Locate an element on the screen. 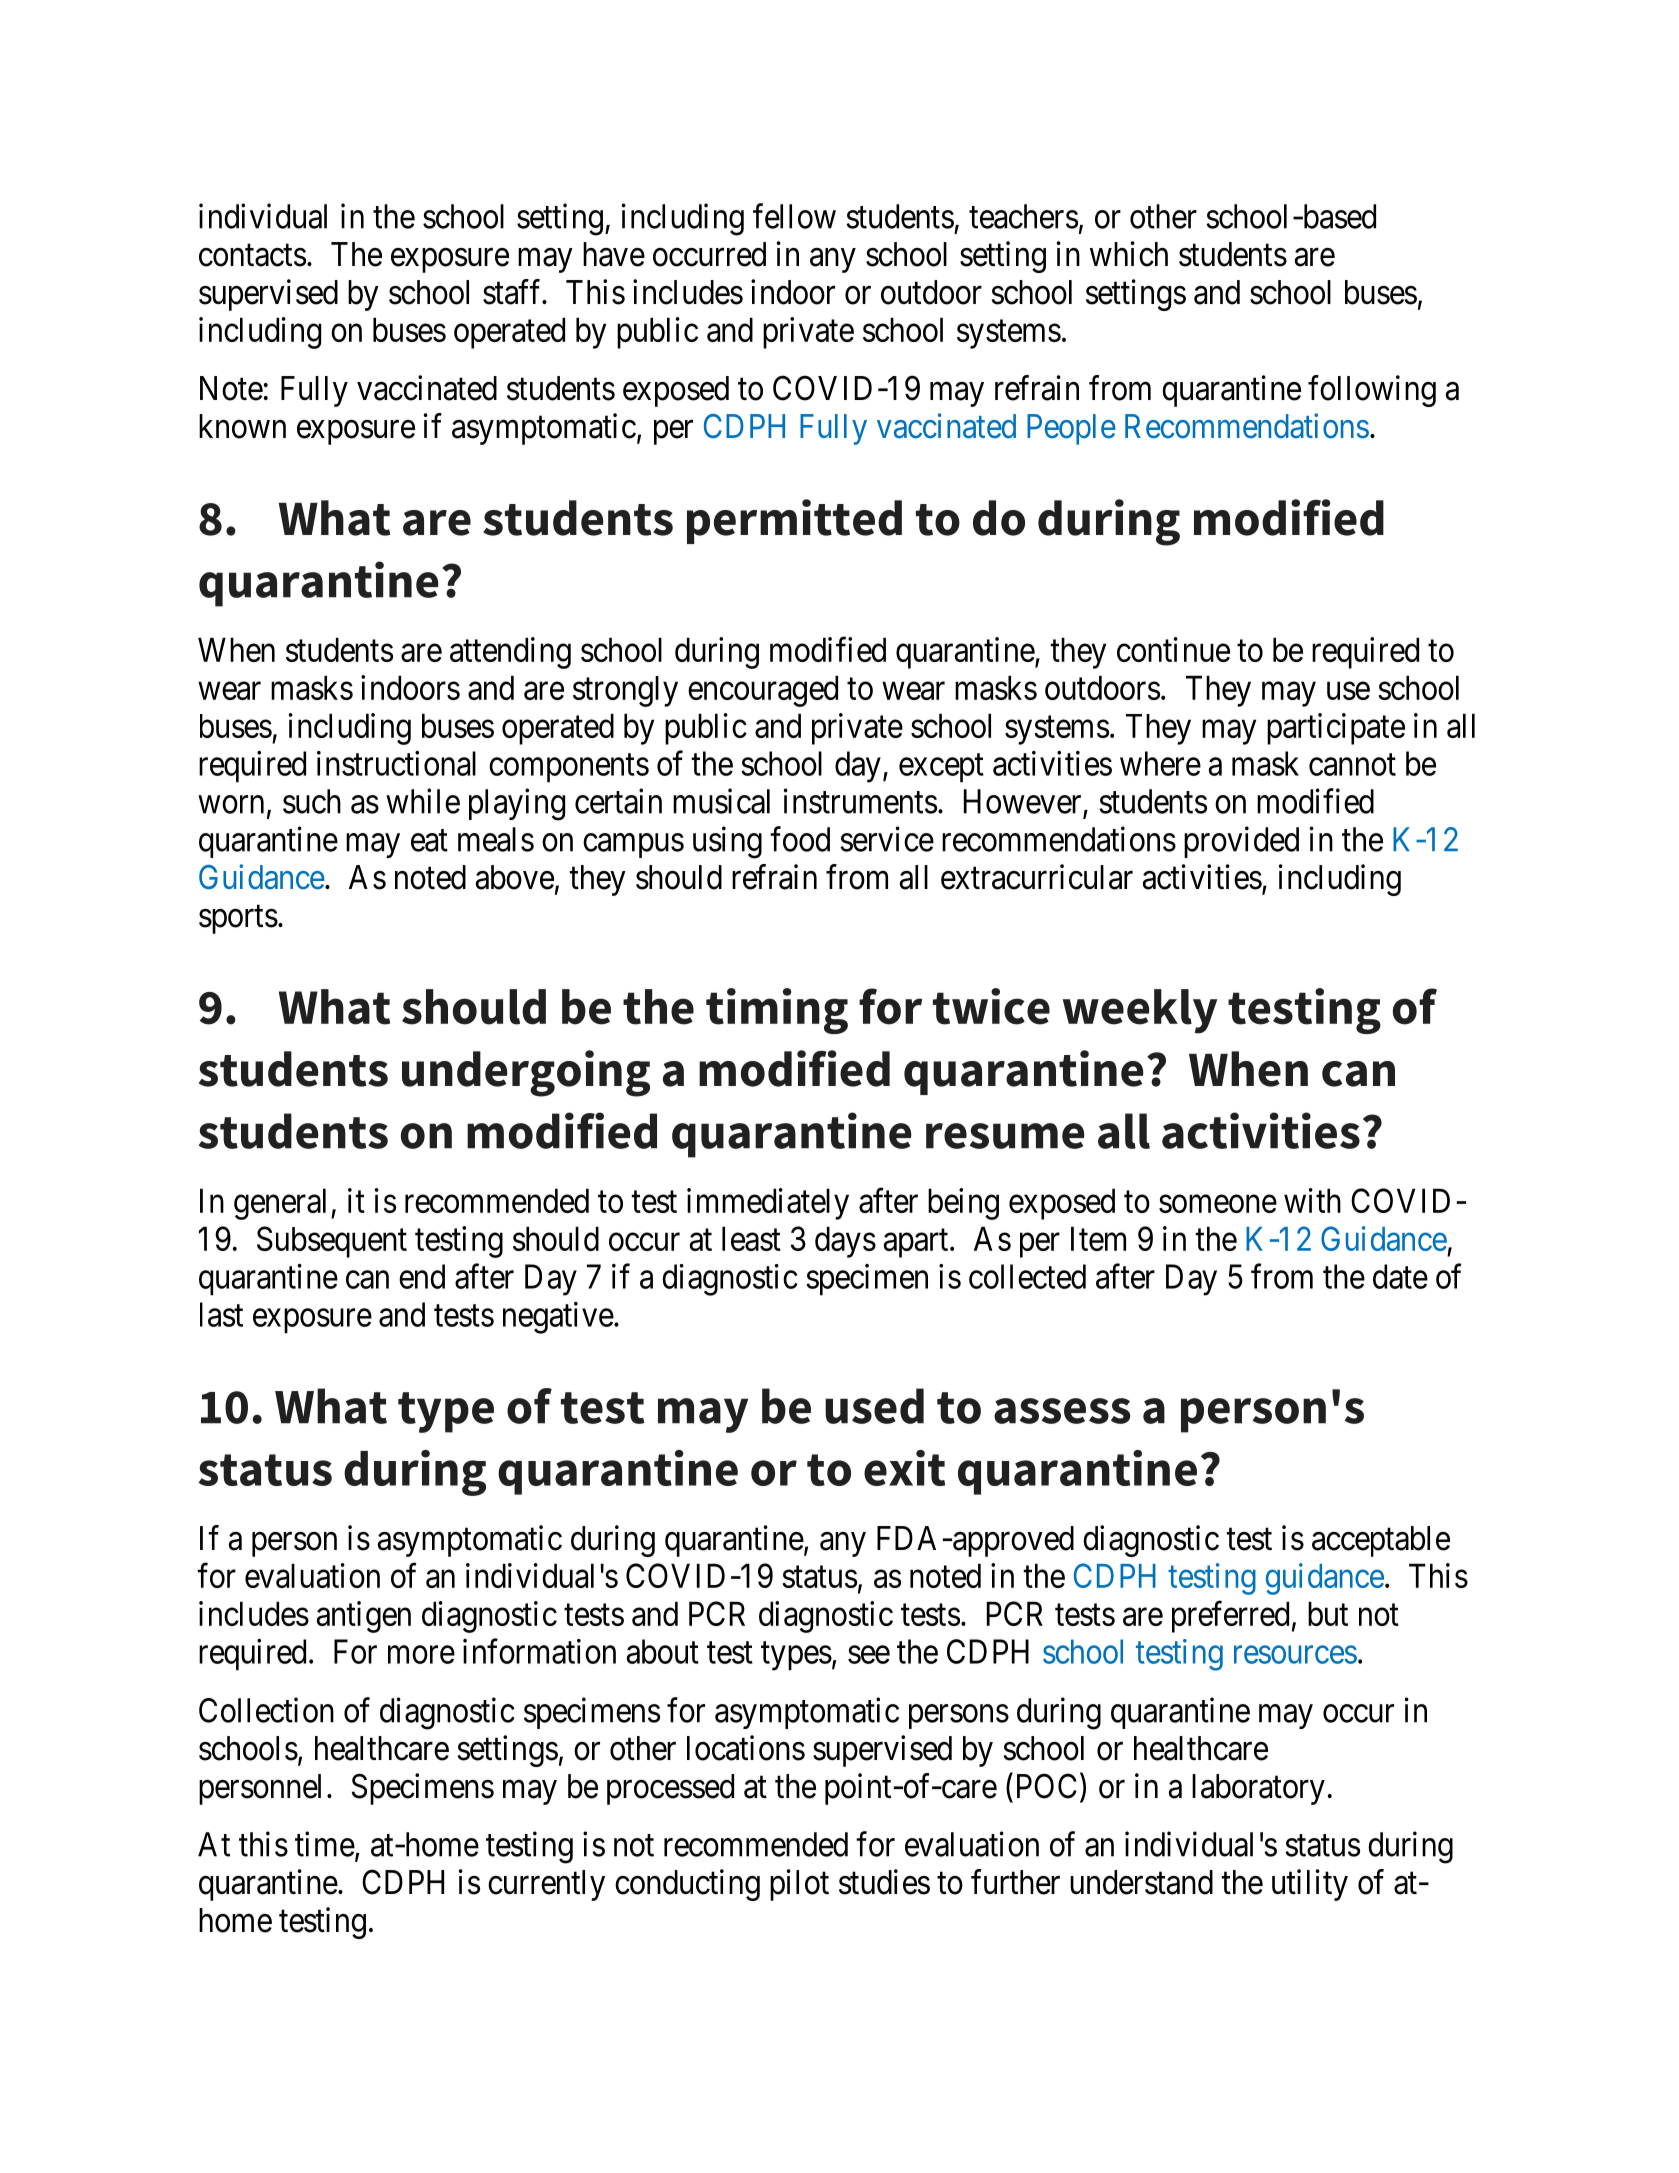  laboratory is located at coordinates (1258, 1789).
